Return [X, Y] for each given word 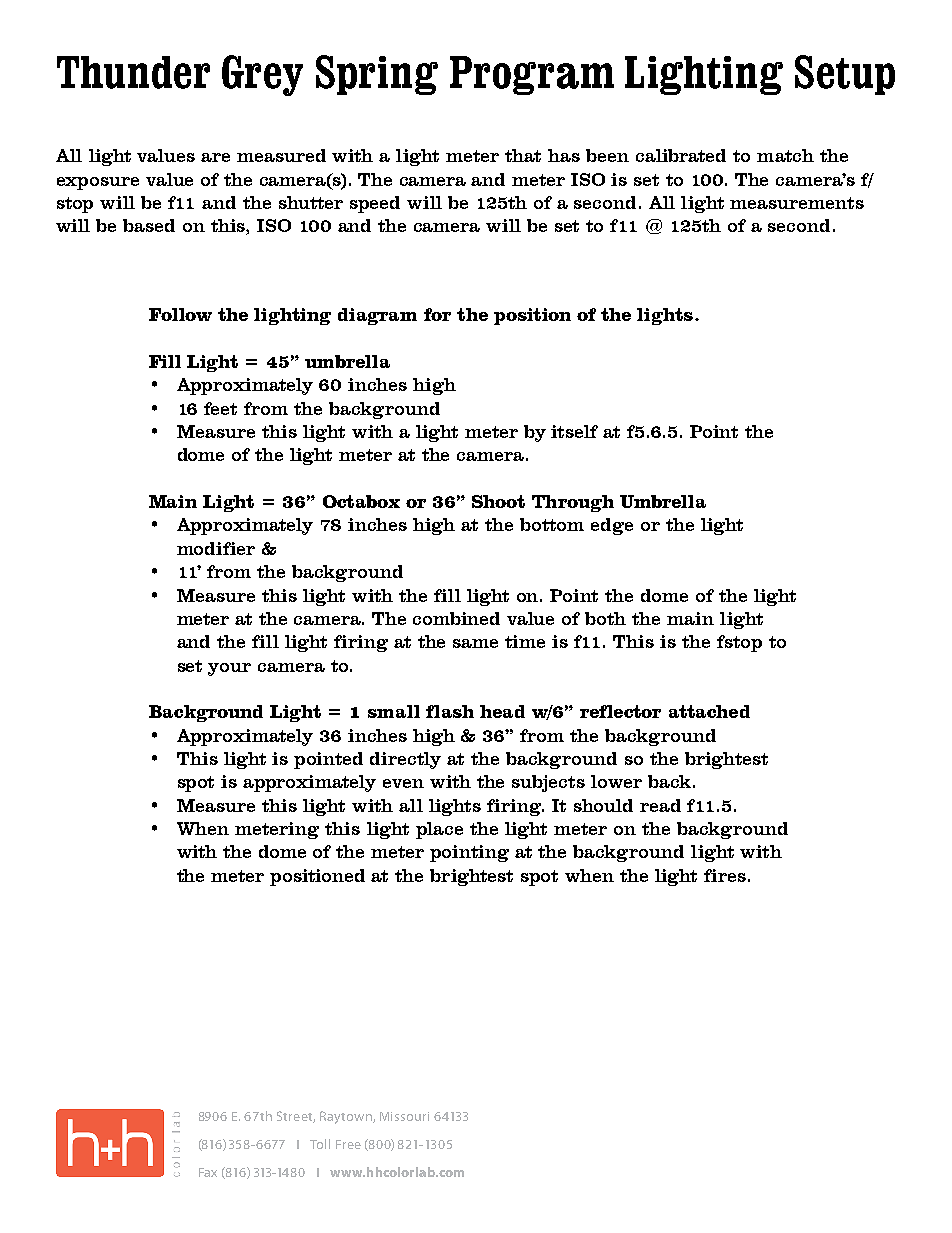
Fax [208, 1172]
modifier [216, 548]
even [403, 783]
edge [612, 526]
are [215, 157]
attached [709, 711]
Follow [180, 314]
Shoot [498, 501]
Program [532, 75]
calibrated [681, 155]
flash [450, 711]
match [785, 155]
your [229, 669]
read [660, 805]
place [439, 830]
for [437, 314]
